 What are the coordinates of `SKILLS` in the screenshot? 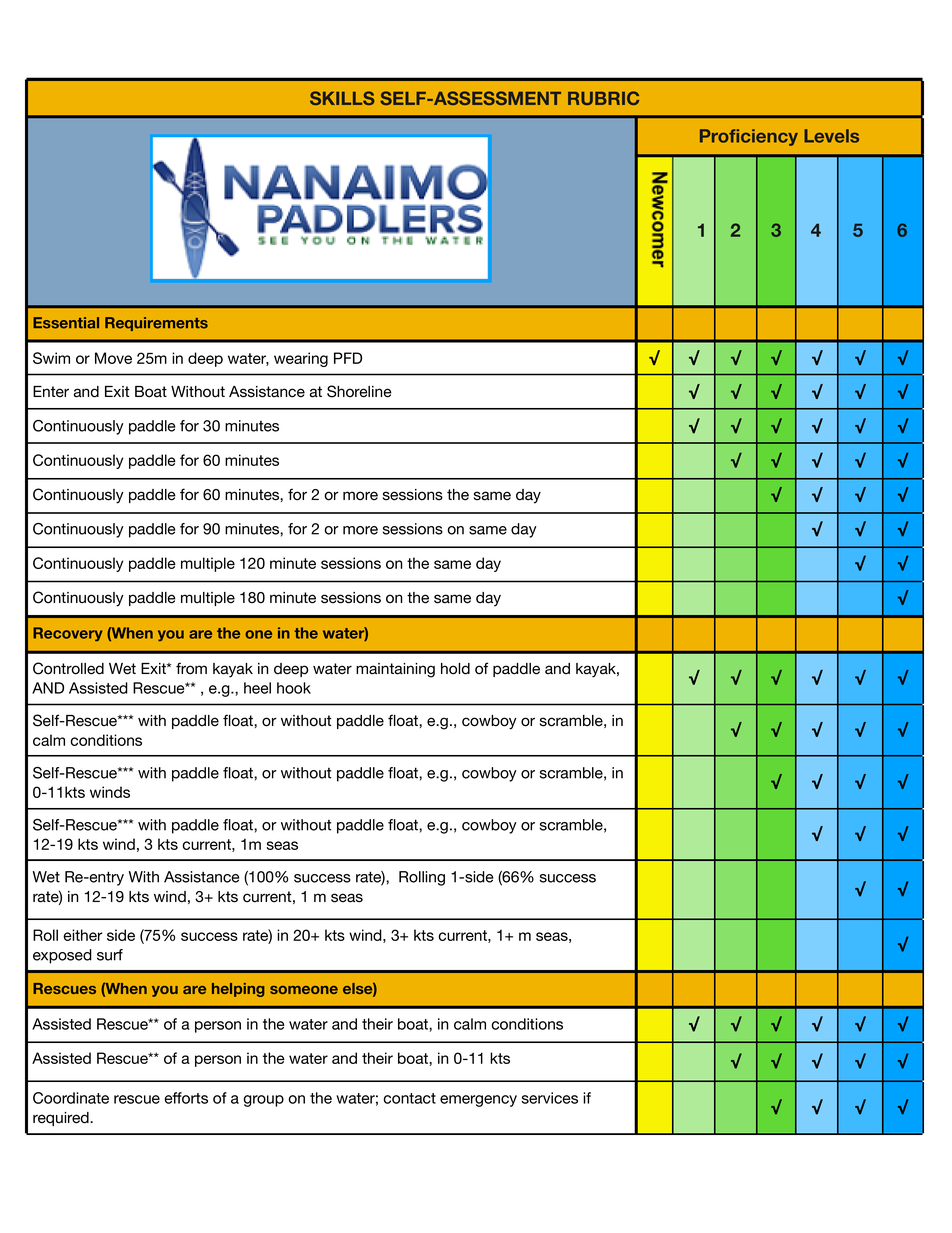 It's located at (342, 98).
